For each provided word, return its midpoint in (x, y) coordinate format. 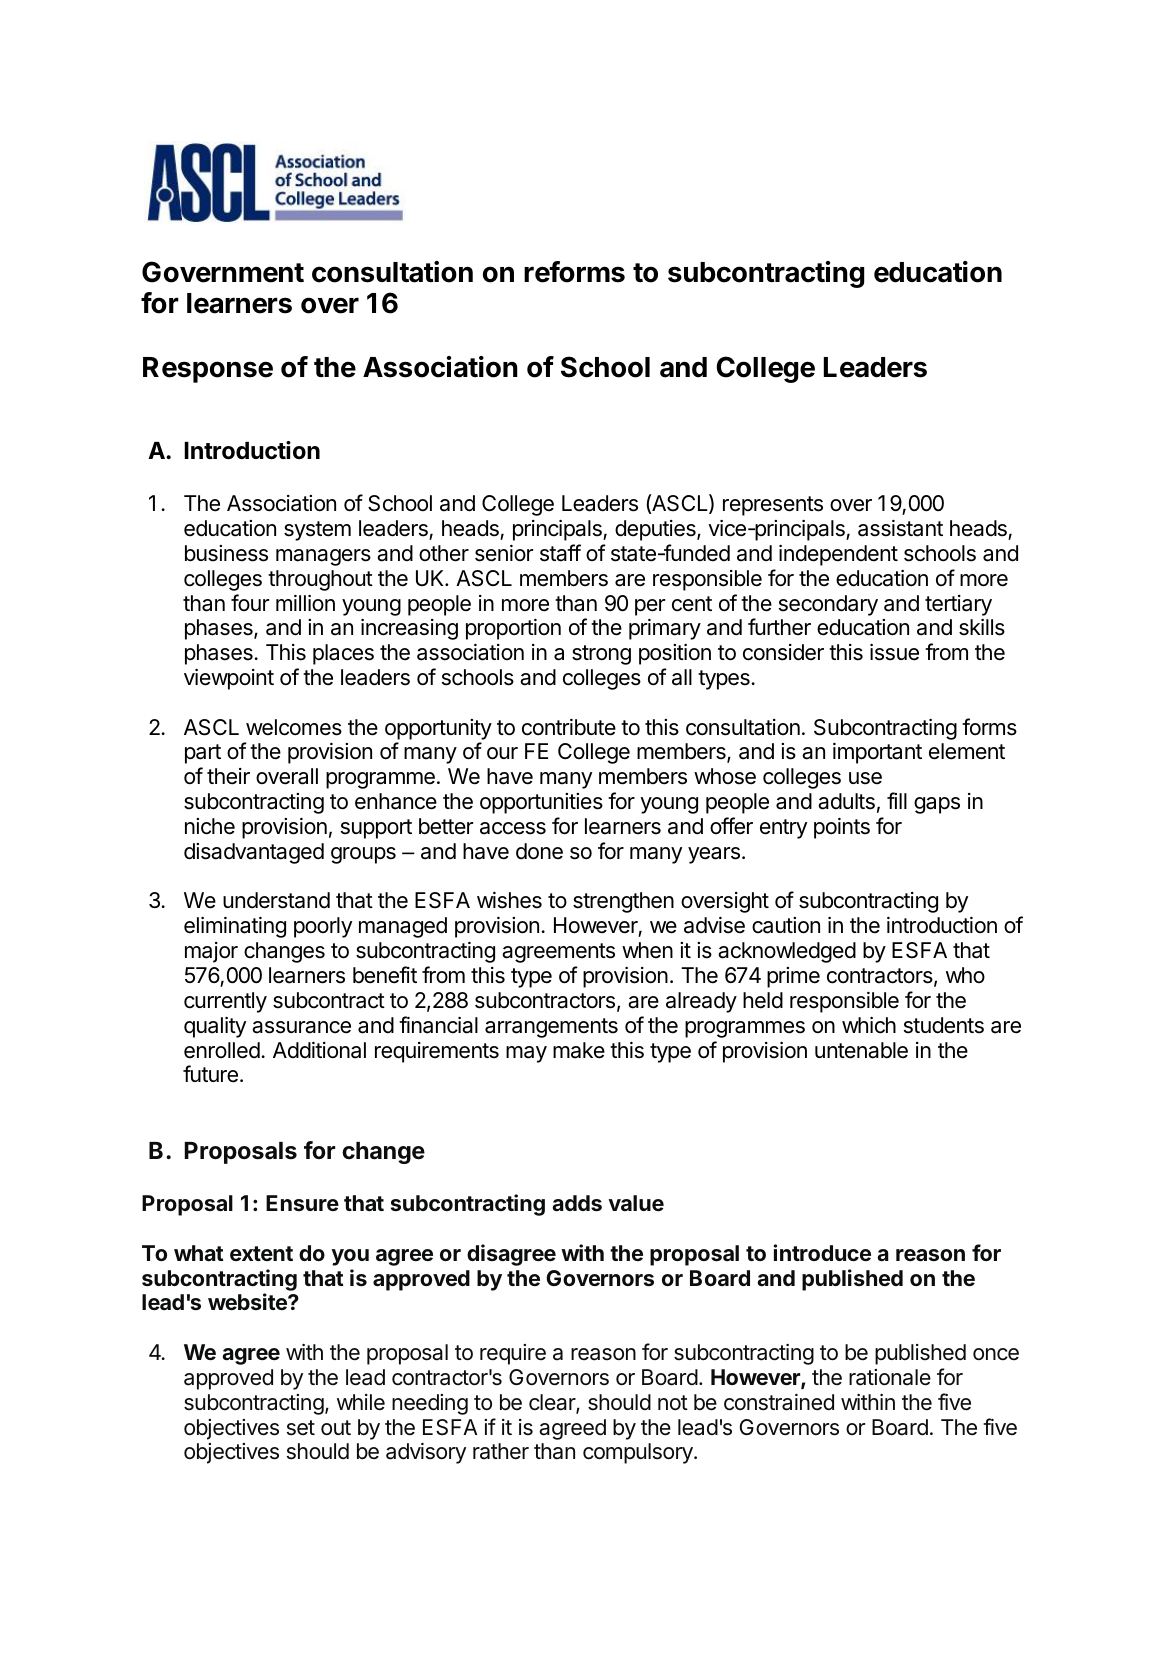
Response (208, 370)
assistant (900, 528)
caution (786, 925)
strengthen (623, 902)
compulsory (639, 1453)
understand (276, 900)
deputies (656, 530)
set (301, 1428)
